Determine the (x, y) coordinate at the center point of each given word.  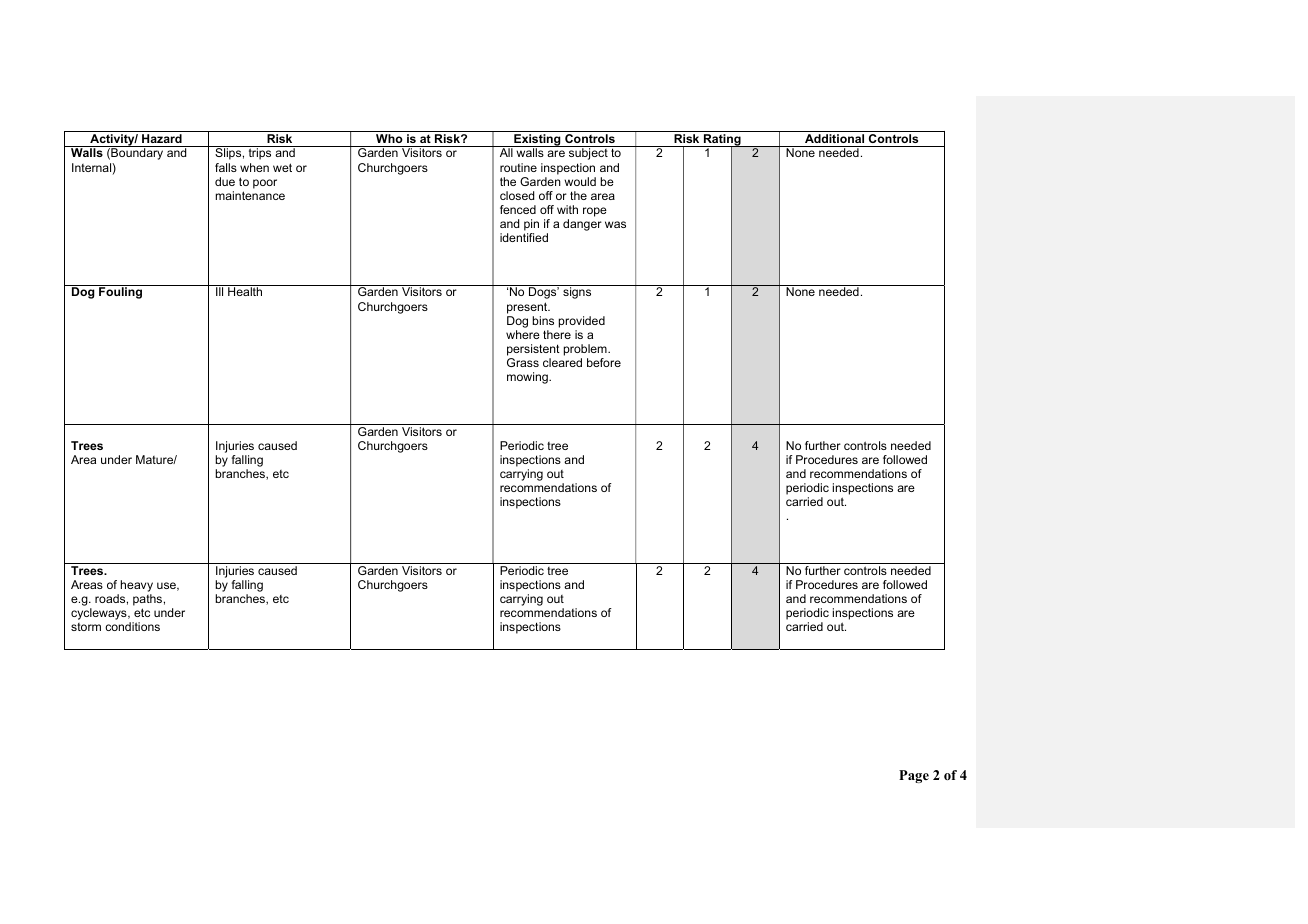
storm (86, 627)
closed (517, 195)
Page (914, 776)
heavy (137, 586)
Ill (219, 291)
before (604, 362)
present (528, 308)
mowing (528, 378)
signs (577, 293)
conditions (132, 626)
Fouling (120, 293)
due (225, 181)
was (615, 224)
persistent (533, 350)
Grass (523, 362)
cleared (562, 362)
